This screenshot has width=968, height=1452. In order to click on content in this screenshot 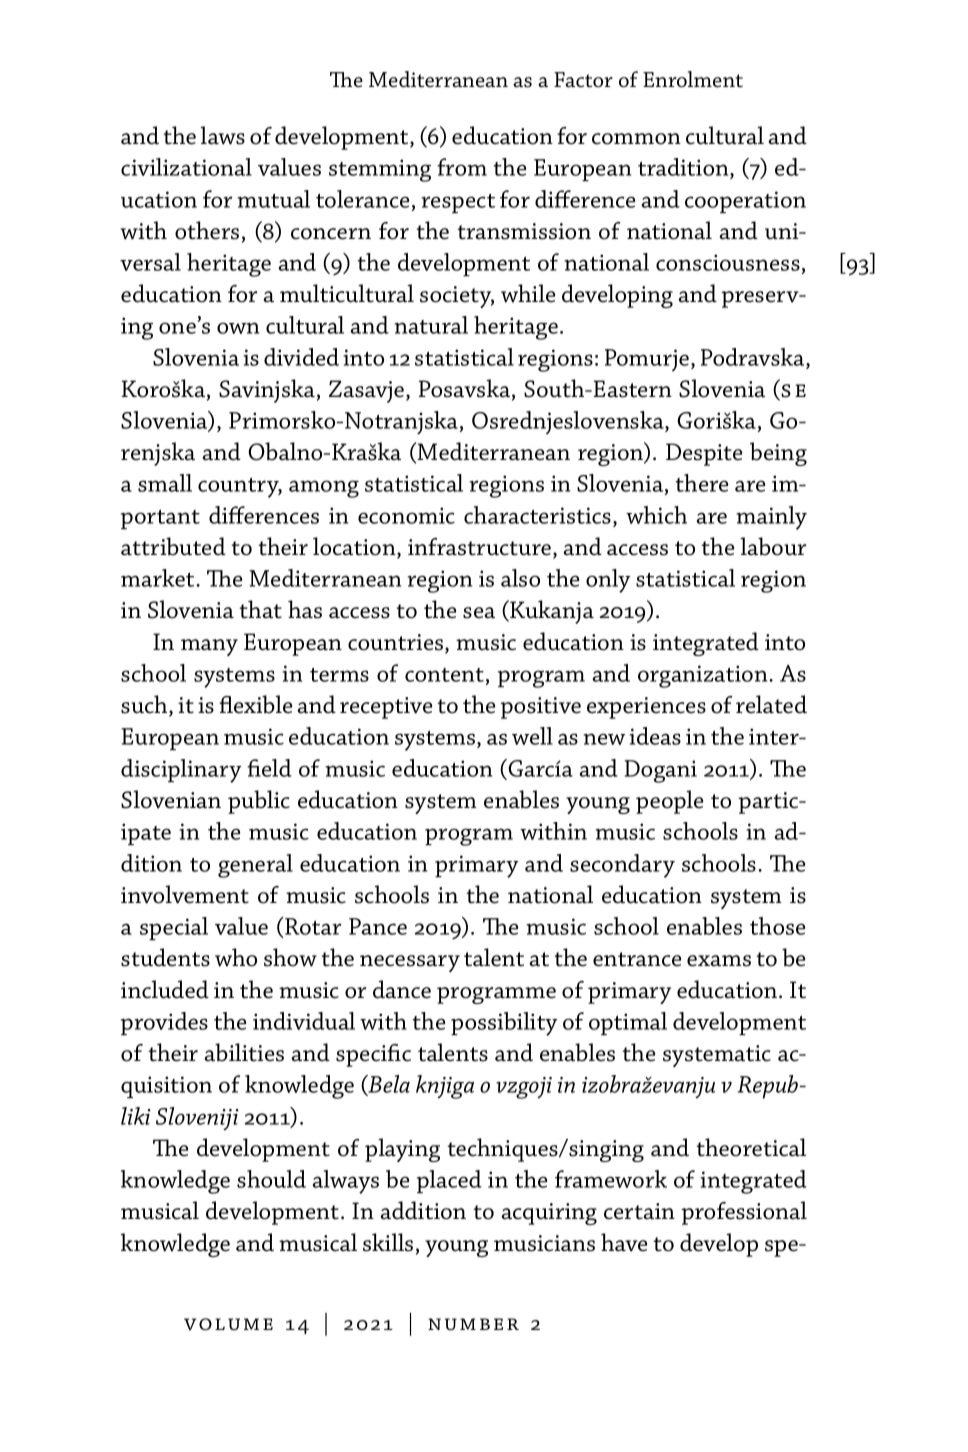, I will do `click(444, 675)`.
